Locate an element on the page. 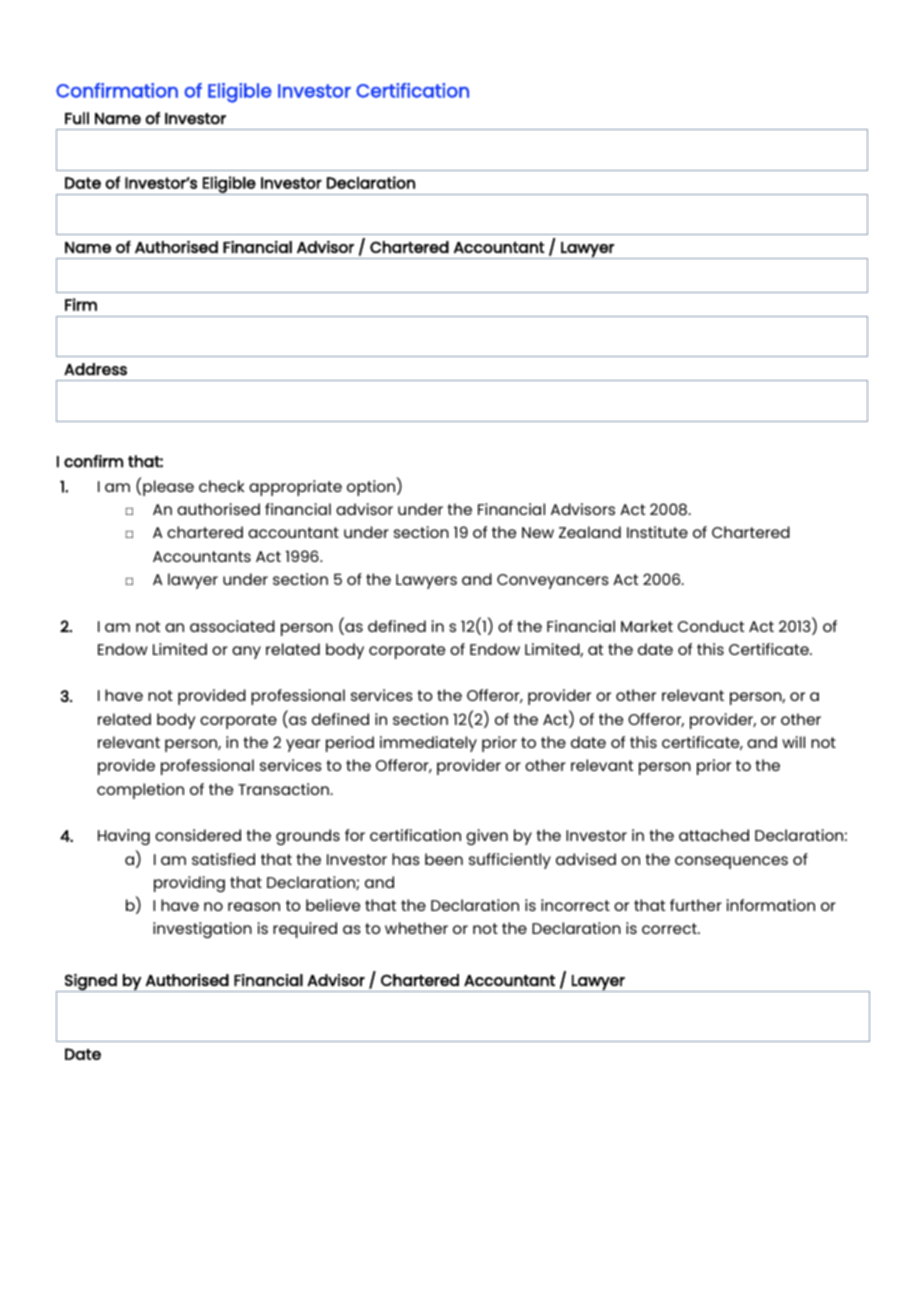  Address is located at coordinates (95, 369).
